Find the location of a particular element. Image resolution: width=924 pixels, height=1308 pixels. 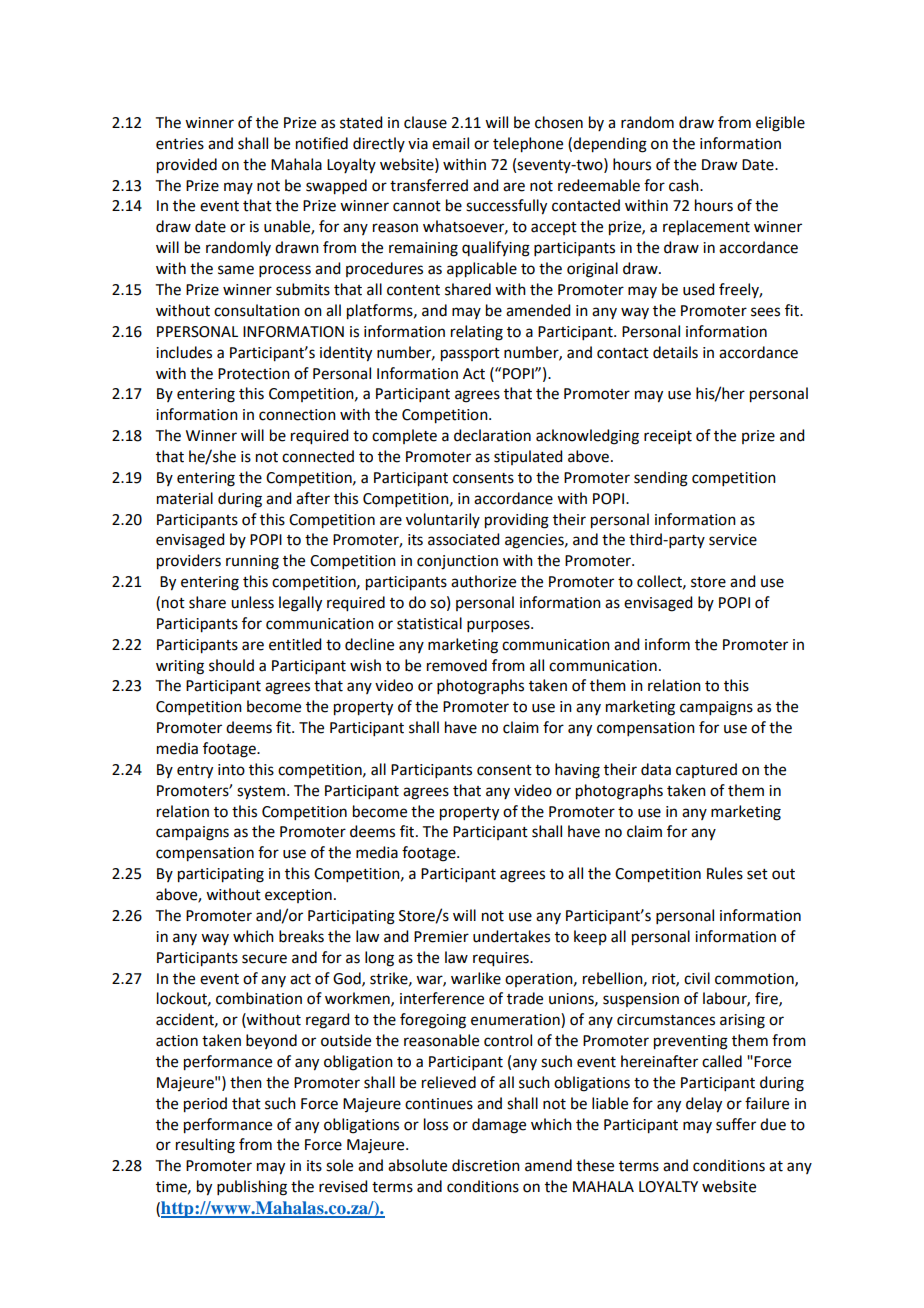

cash is located at coordinates (685, 185).
